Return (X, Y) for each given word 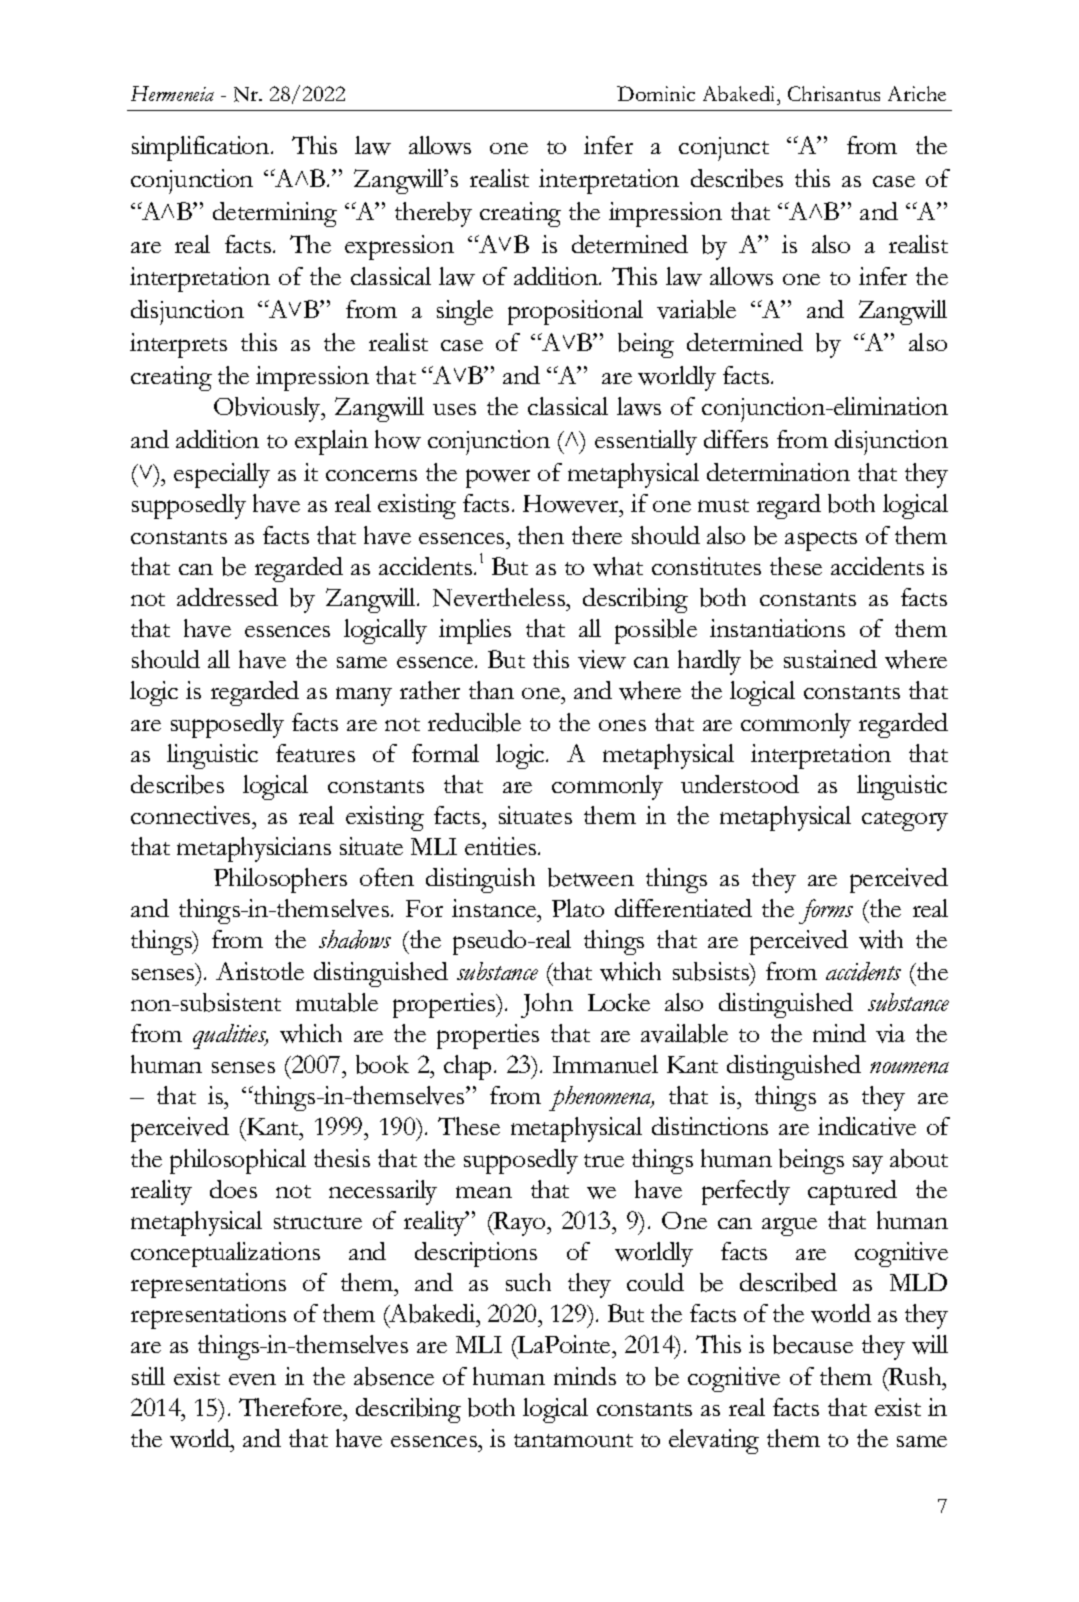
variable (696, 309)
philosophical (238, 1161)
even (252, 1380)
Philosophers (280, 880)
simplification (202, 148)
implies (475, 631)
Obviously (268, 409)
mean (484, 1192)
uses (454, 409)
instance (495, 908)
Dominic (656, 93)
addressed (227, 597)
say (868, 1165)
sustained (830, 659)
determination (778, 472)
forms (826, 911)
